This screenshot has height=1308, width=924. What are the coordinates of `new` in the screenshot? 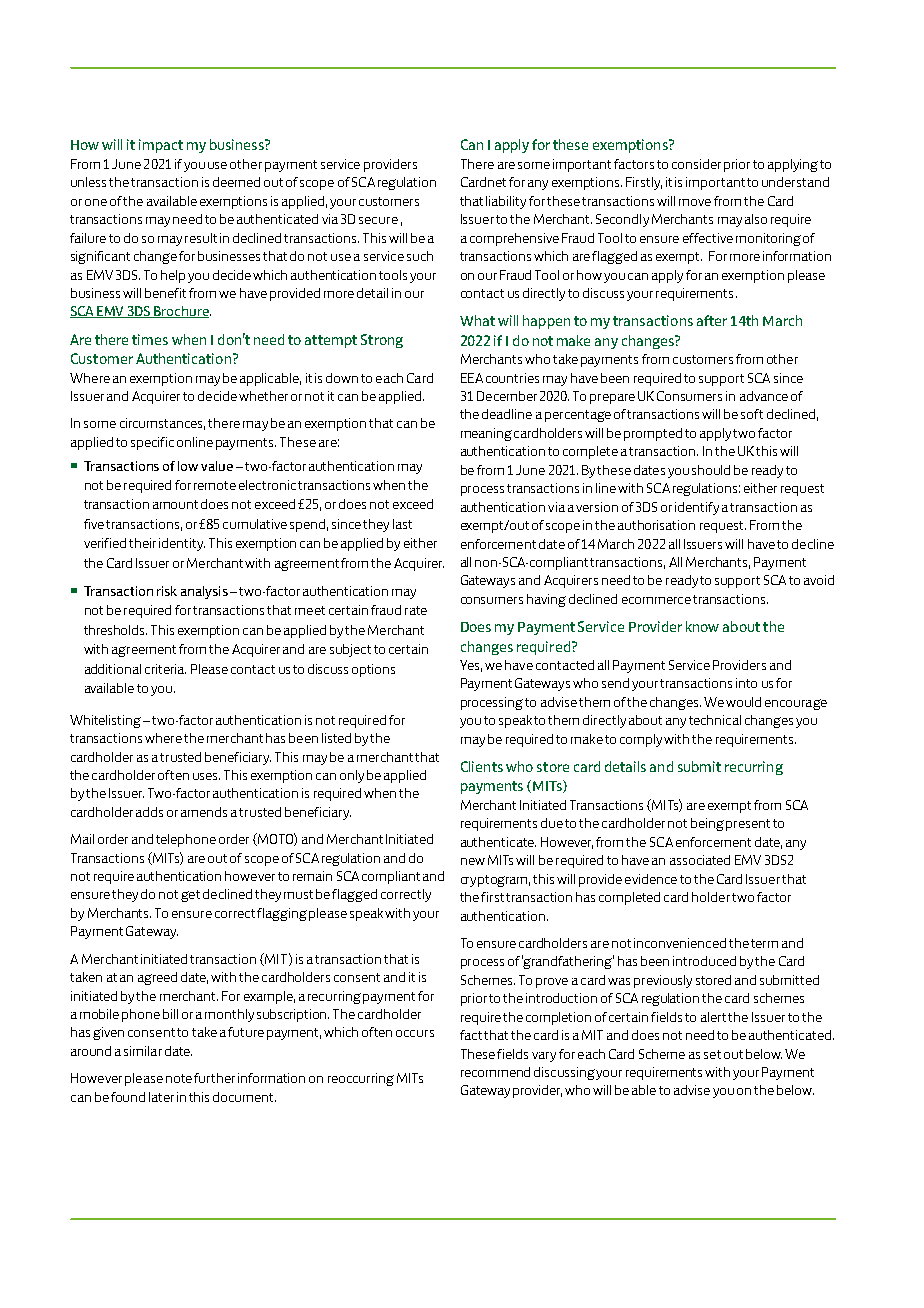 It's located at (473, 861).
